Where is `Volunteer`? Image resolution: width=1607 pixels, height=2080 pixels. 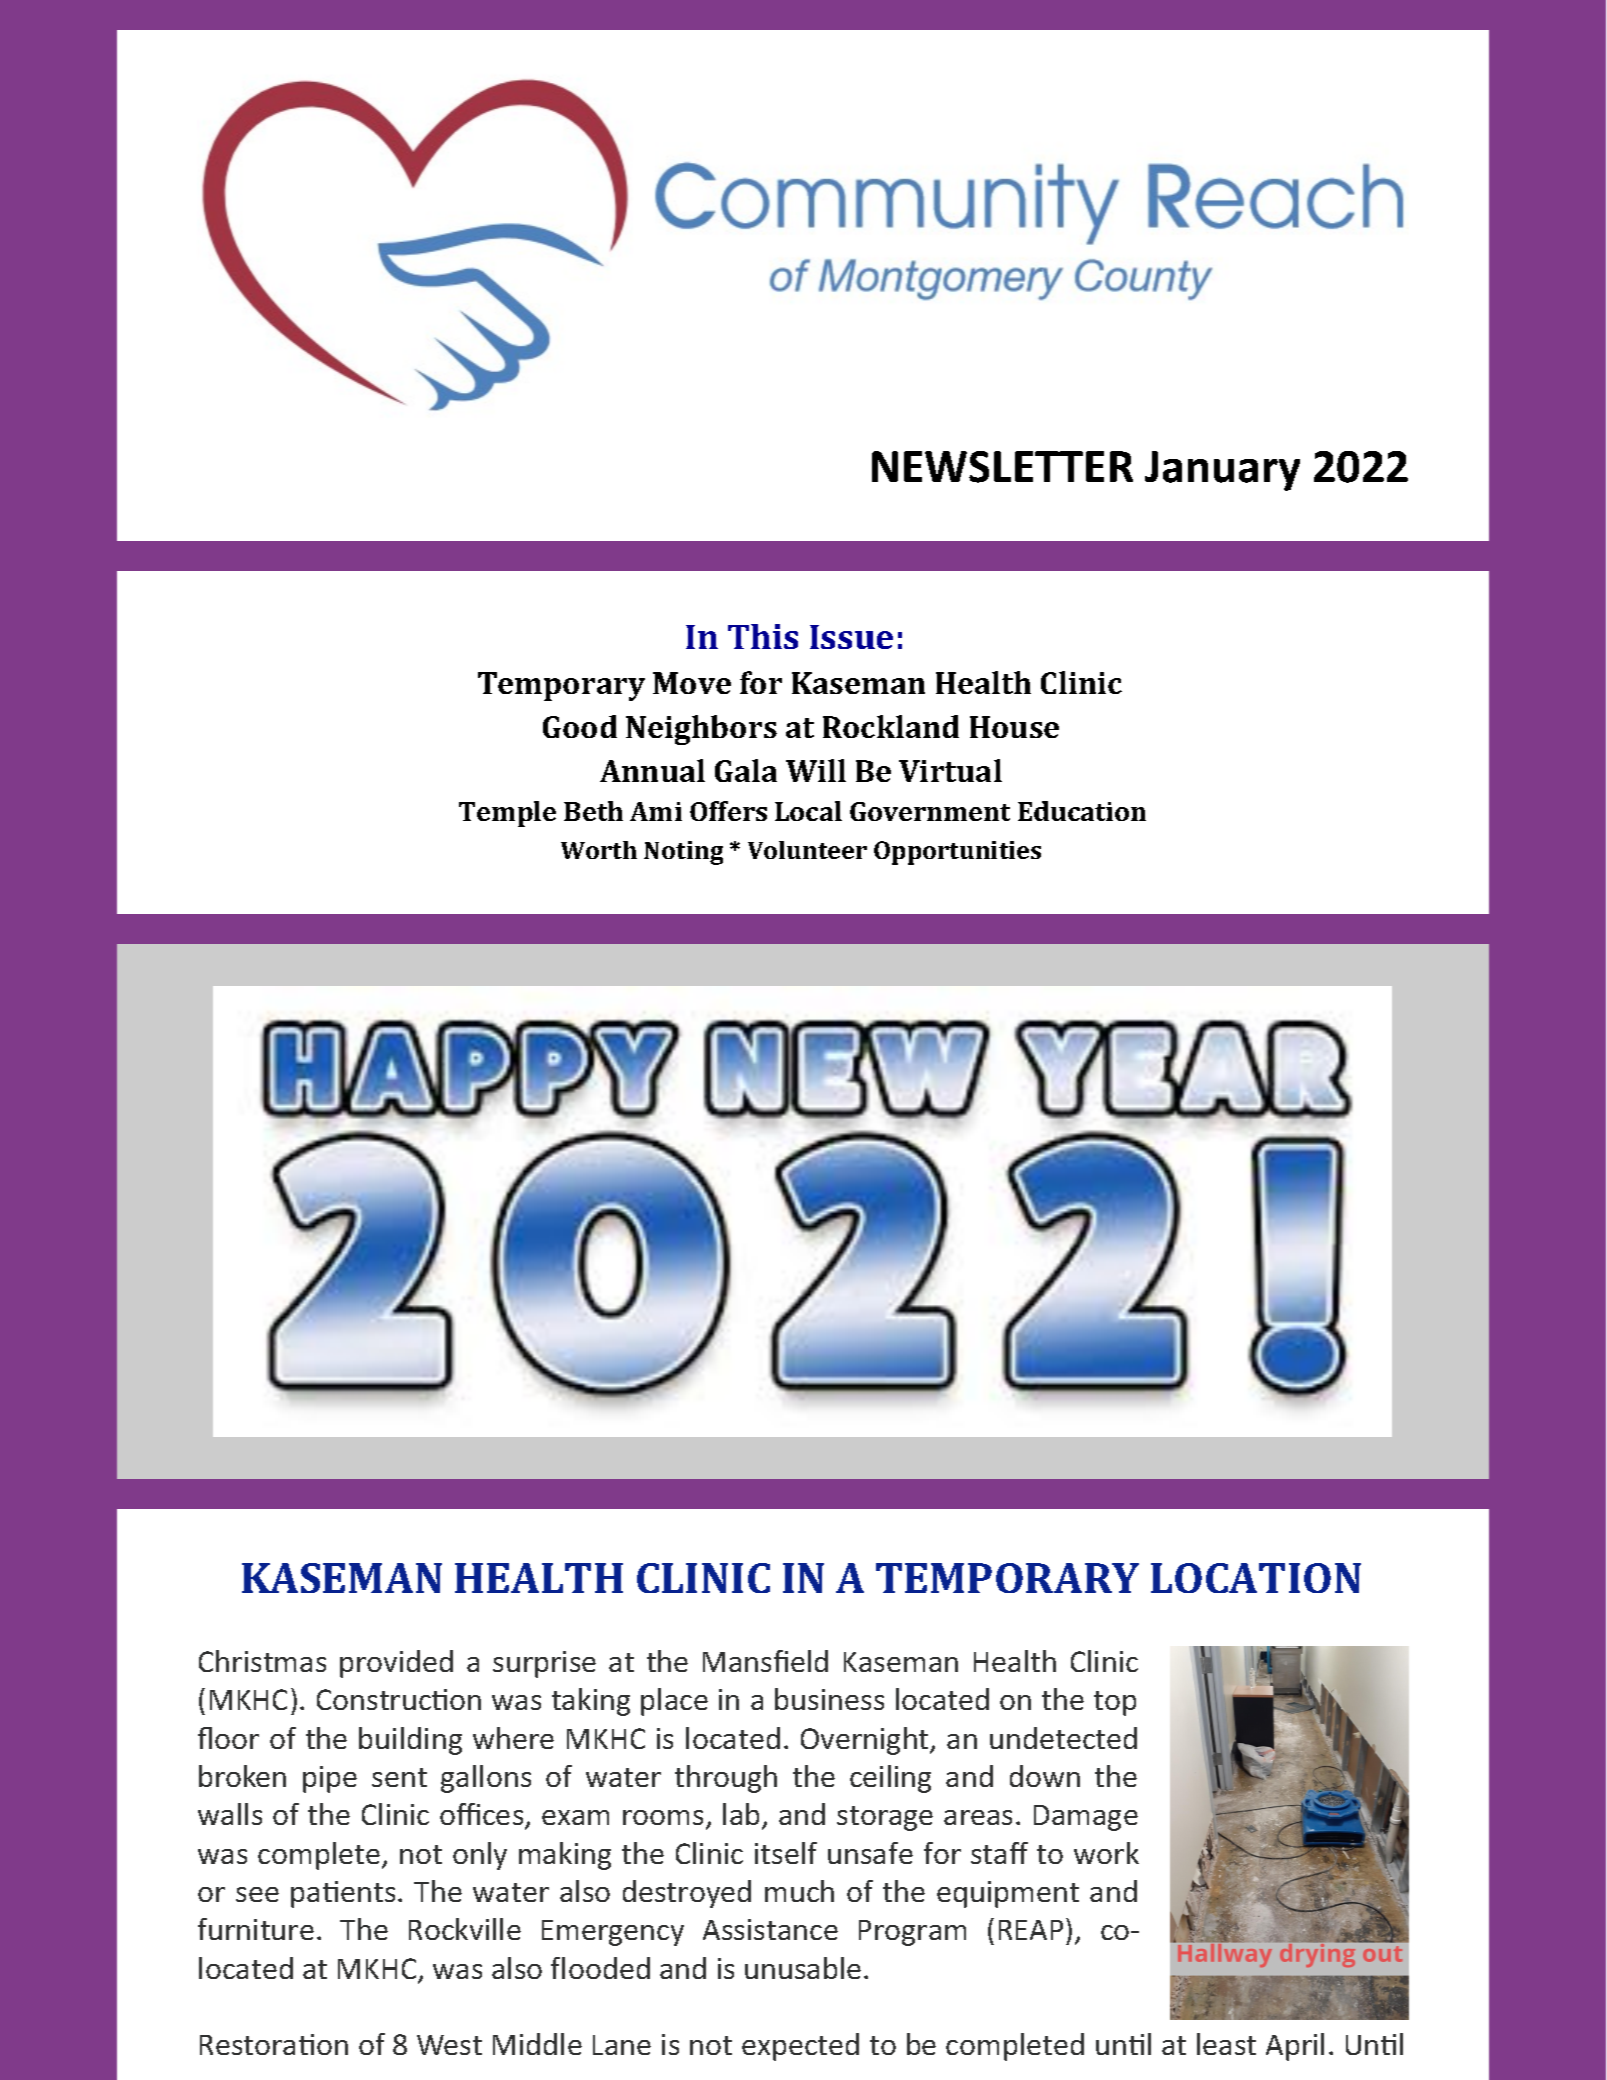 Volunteer is located at coordinates (807, 850).
